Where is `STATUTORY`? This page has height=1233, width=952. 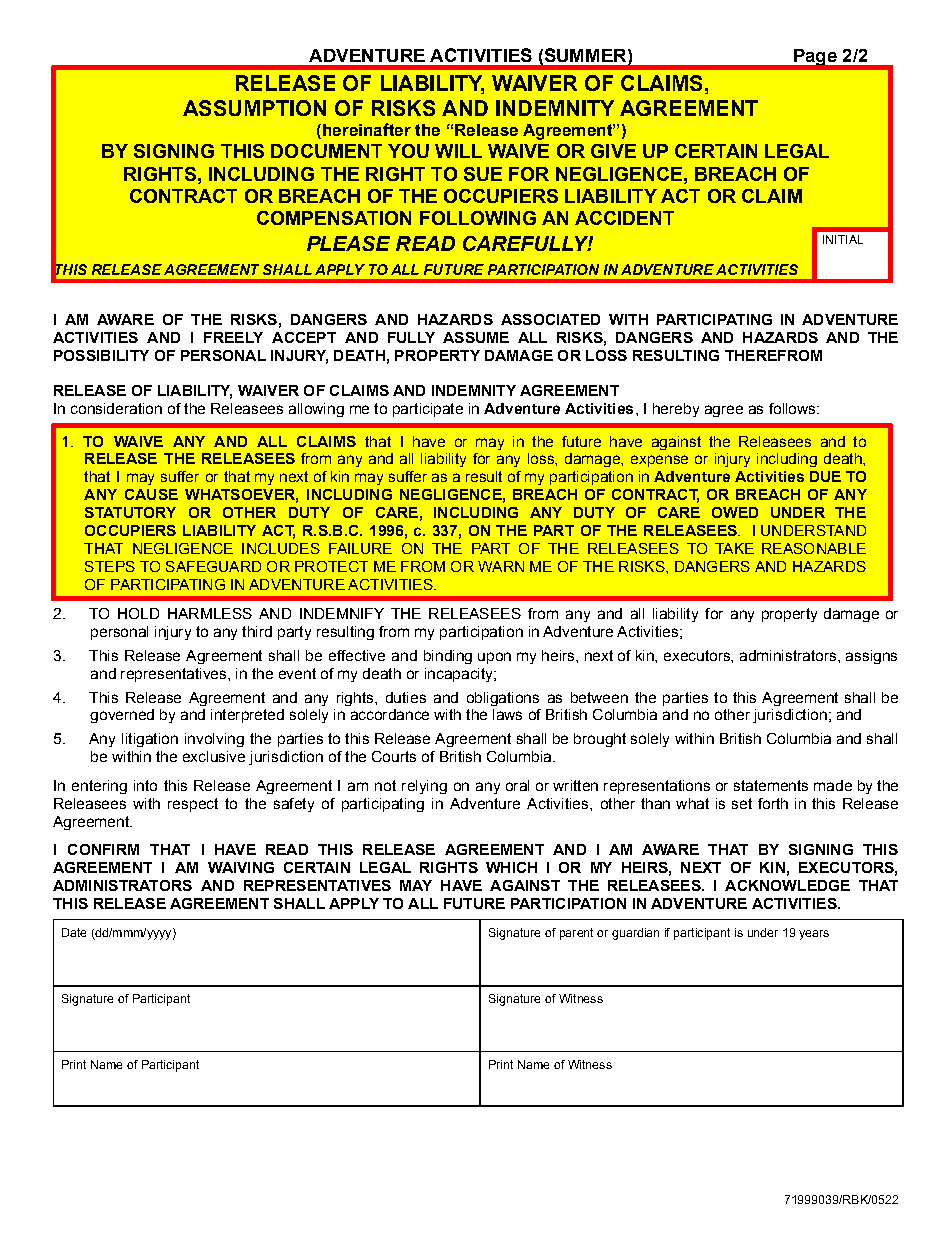
STATUTORY is located at coordinates (130, 512).
